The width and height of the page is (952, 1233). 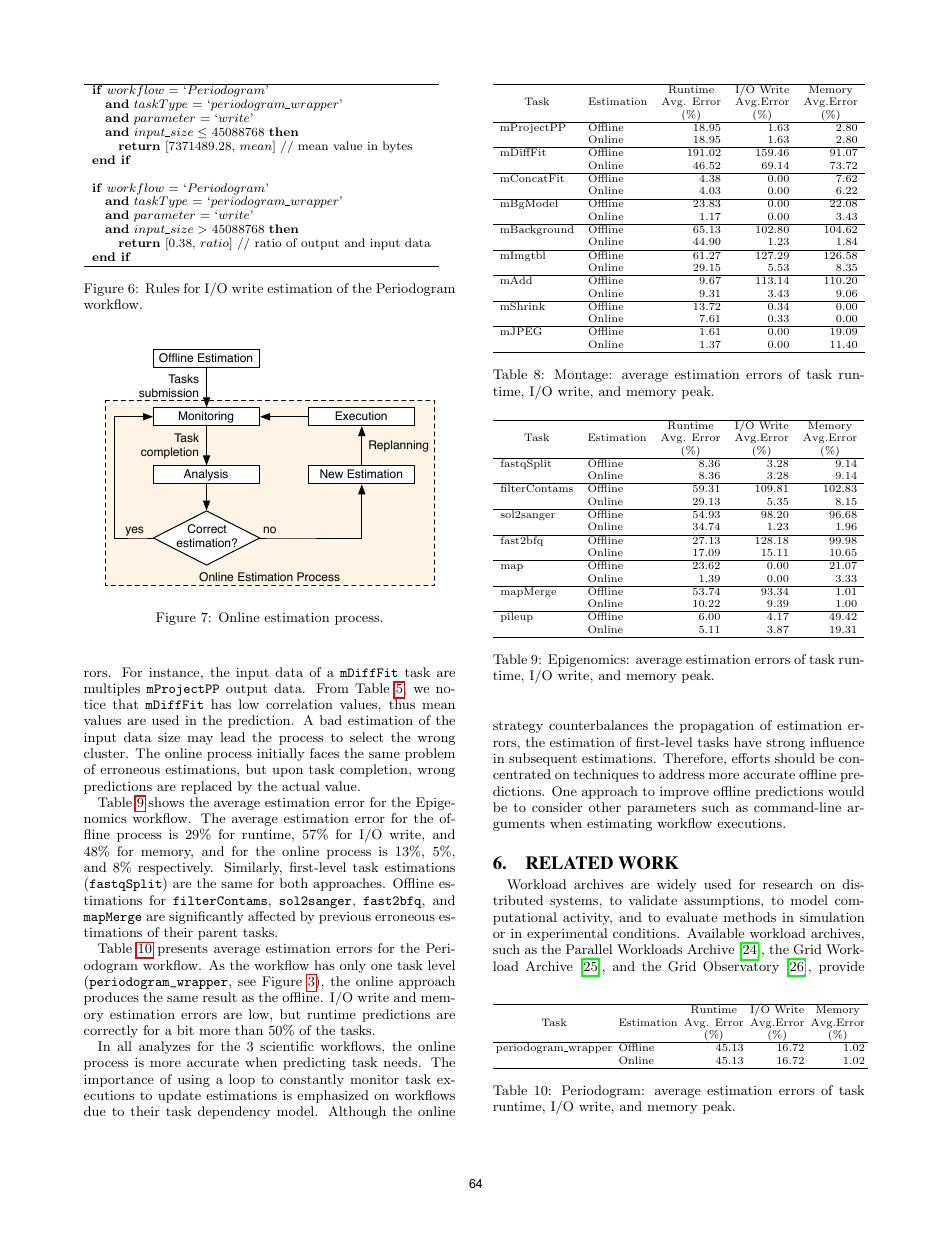 What do you see at coordinates (582, 375) in the page?
I see `Montage` at bounding box center [582, 375].
